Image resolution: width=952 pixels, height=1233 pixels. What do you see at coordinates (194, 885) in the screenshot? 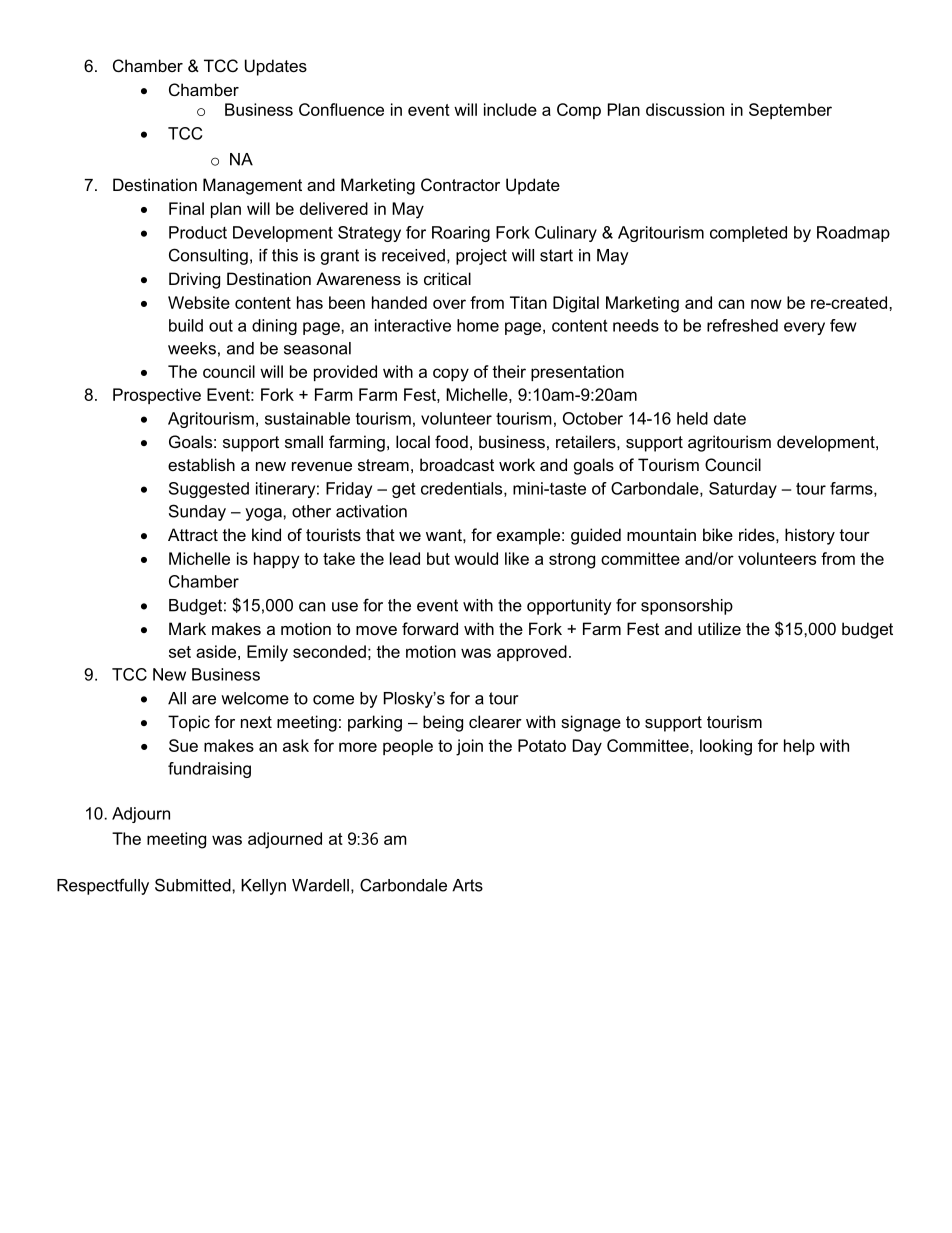
I see `Submitted` at bounding box center [194, 885].
